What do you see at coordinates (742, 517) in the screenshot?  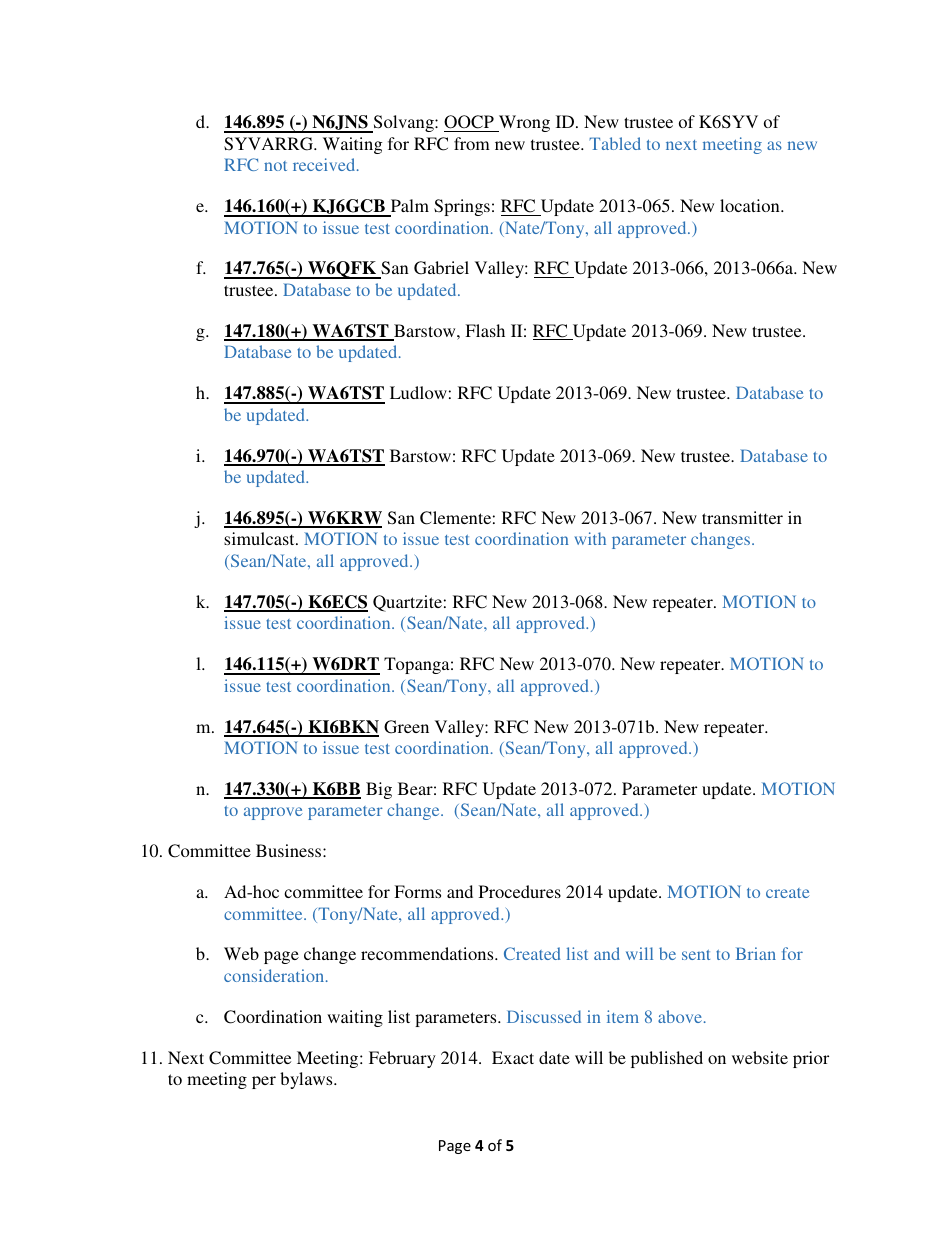 I see `transmitter` at bounding box center [742, 517].
